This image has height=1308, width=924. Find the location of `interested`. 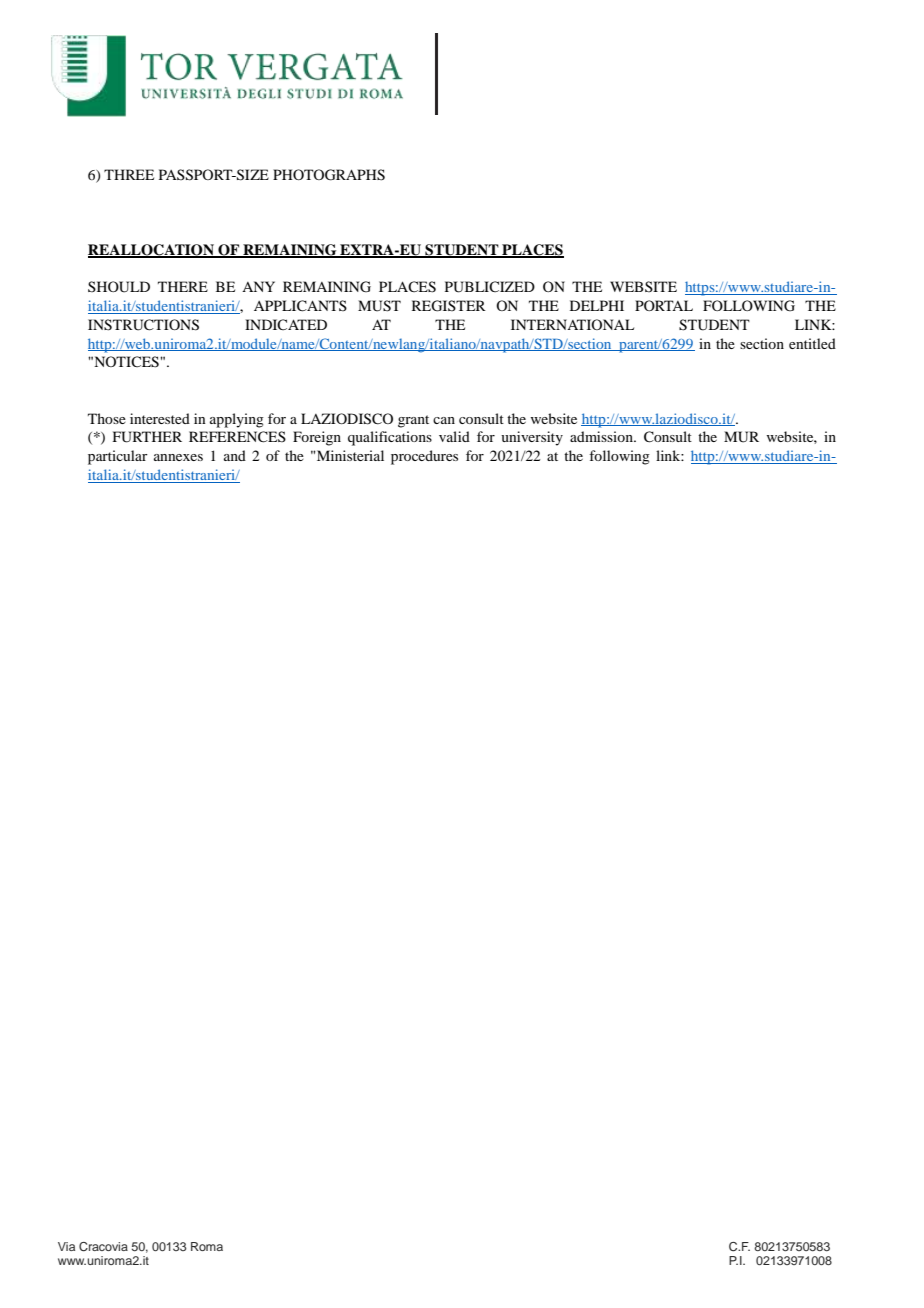

interested is located at coordinates (160, 418).
